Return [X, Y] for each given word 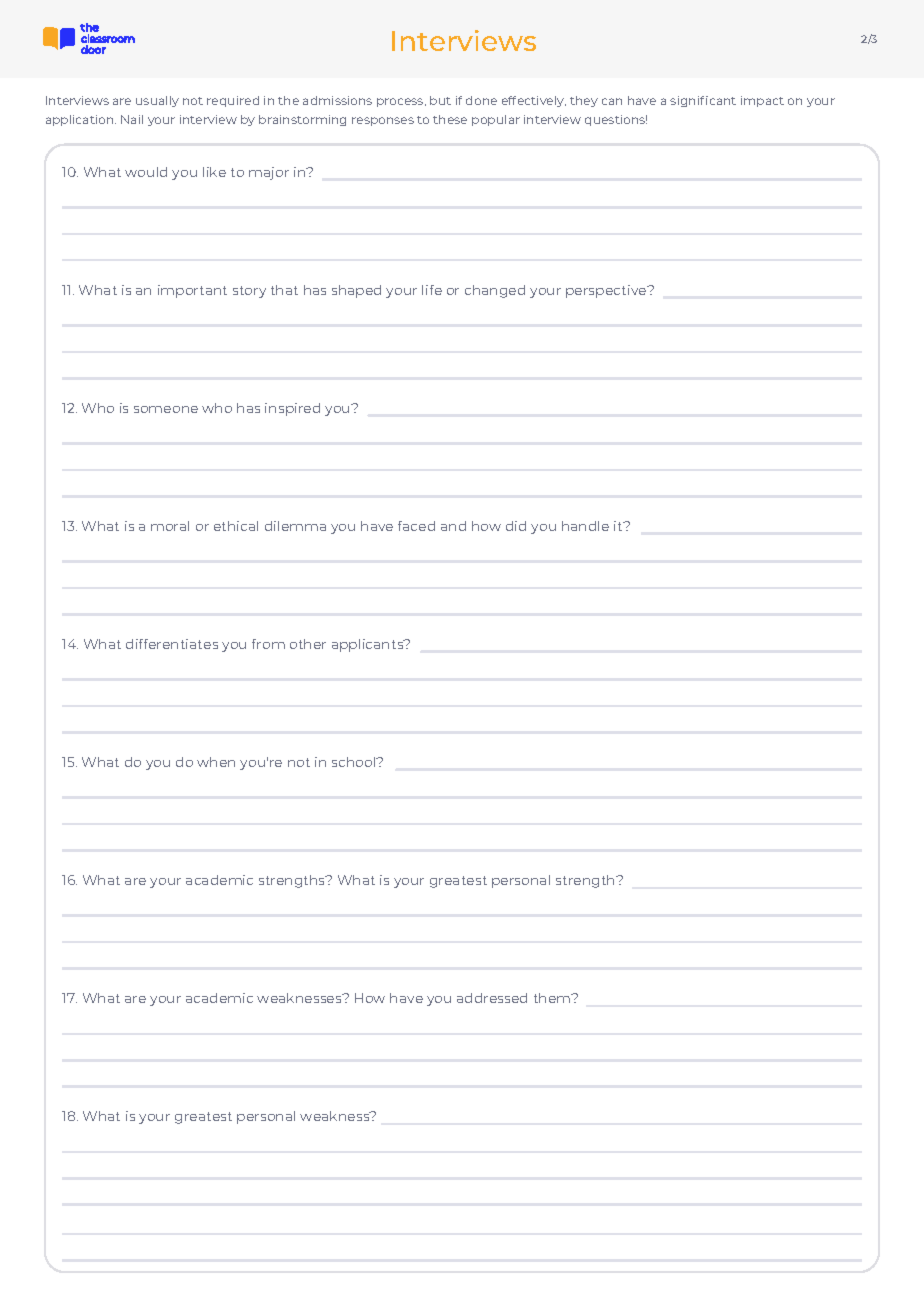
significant [703, 101]
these [450, 119]
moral [170, 526]
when [216, 762]
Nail [132, 119]
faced [416, 526]
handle [585, 526]
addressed [492, 998]
